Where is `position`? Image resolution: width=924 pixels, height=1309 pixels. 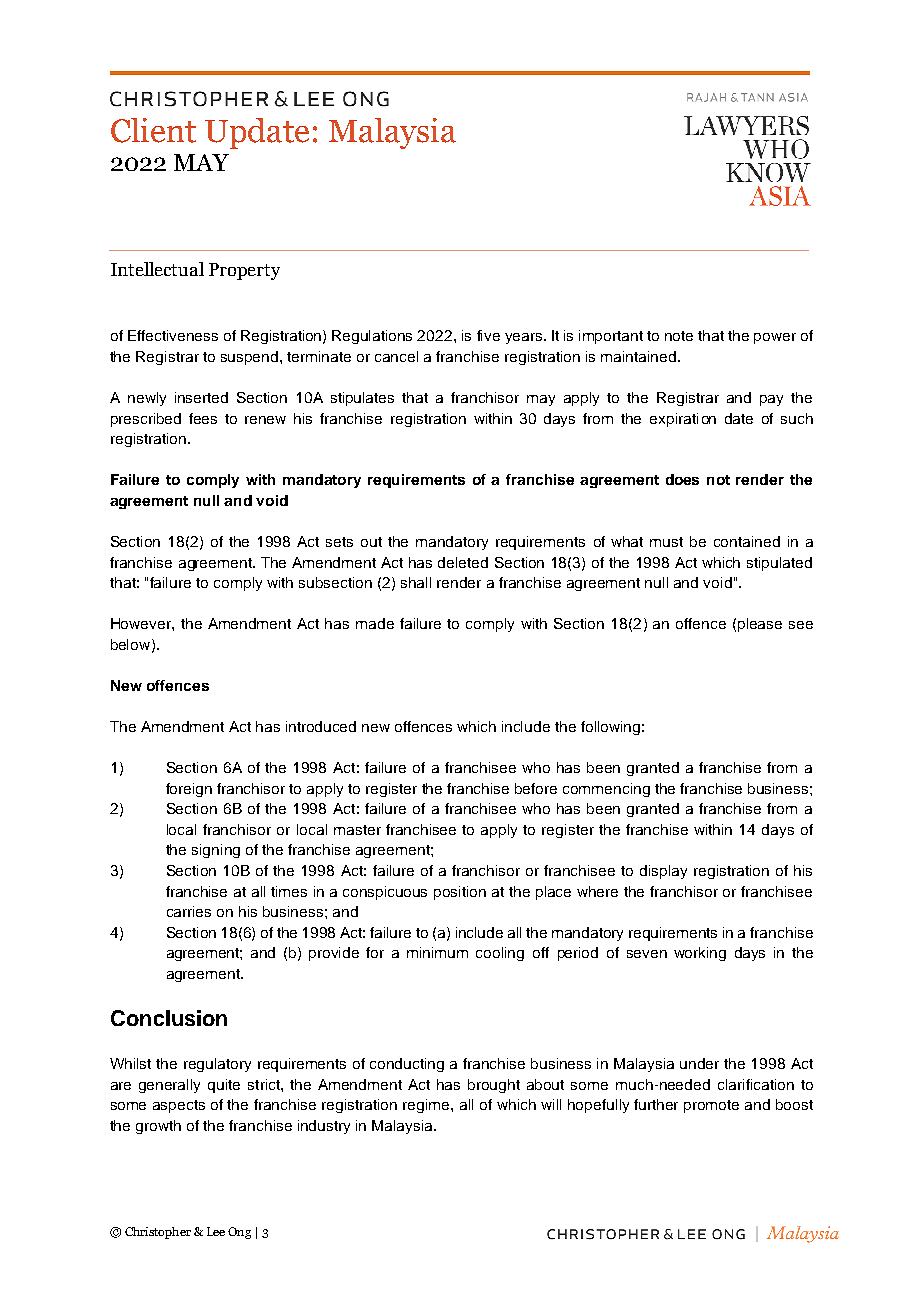
position is located at coordinates (460, 893).
